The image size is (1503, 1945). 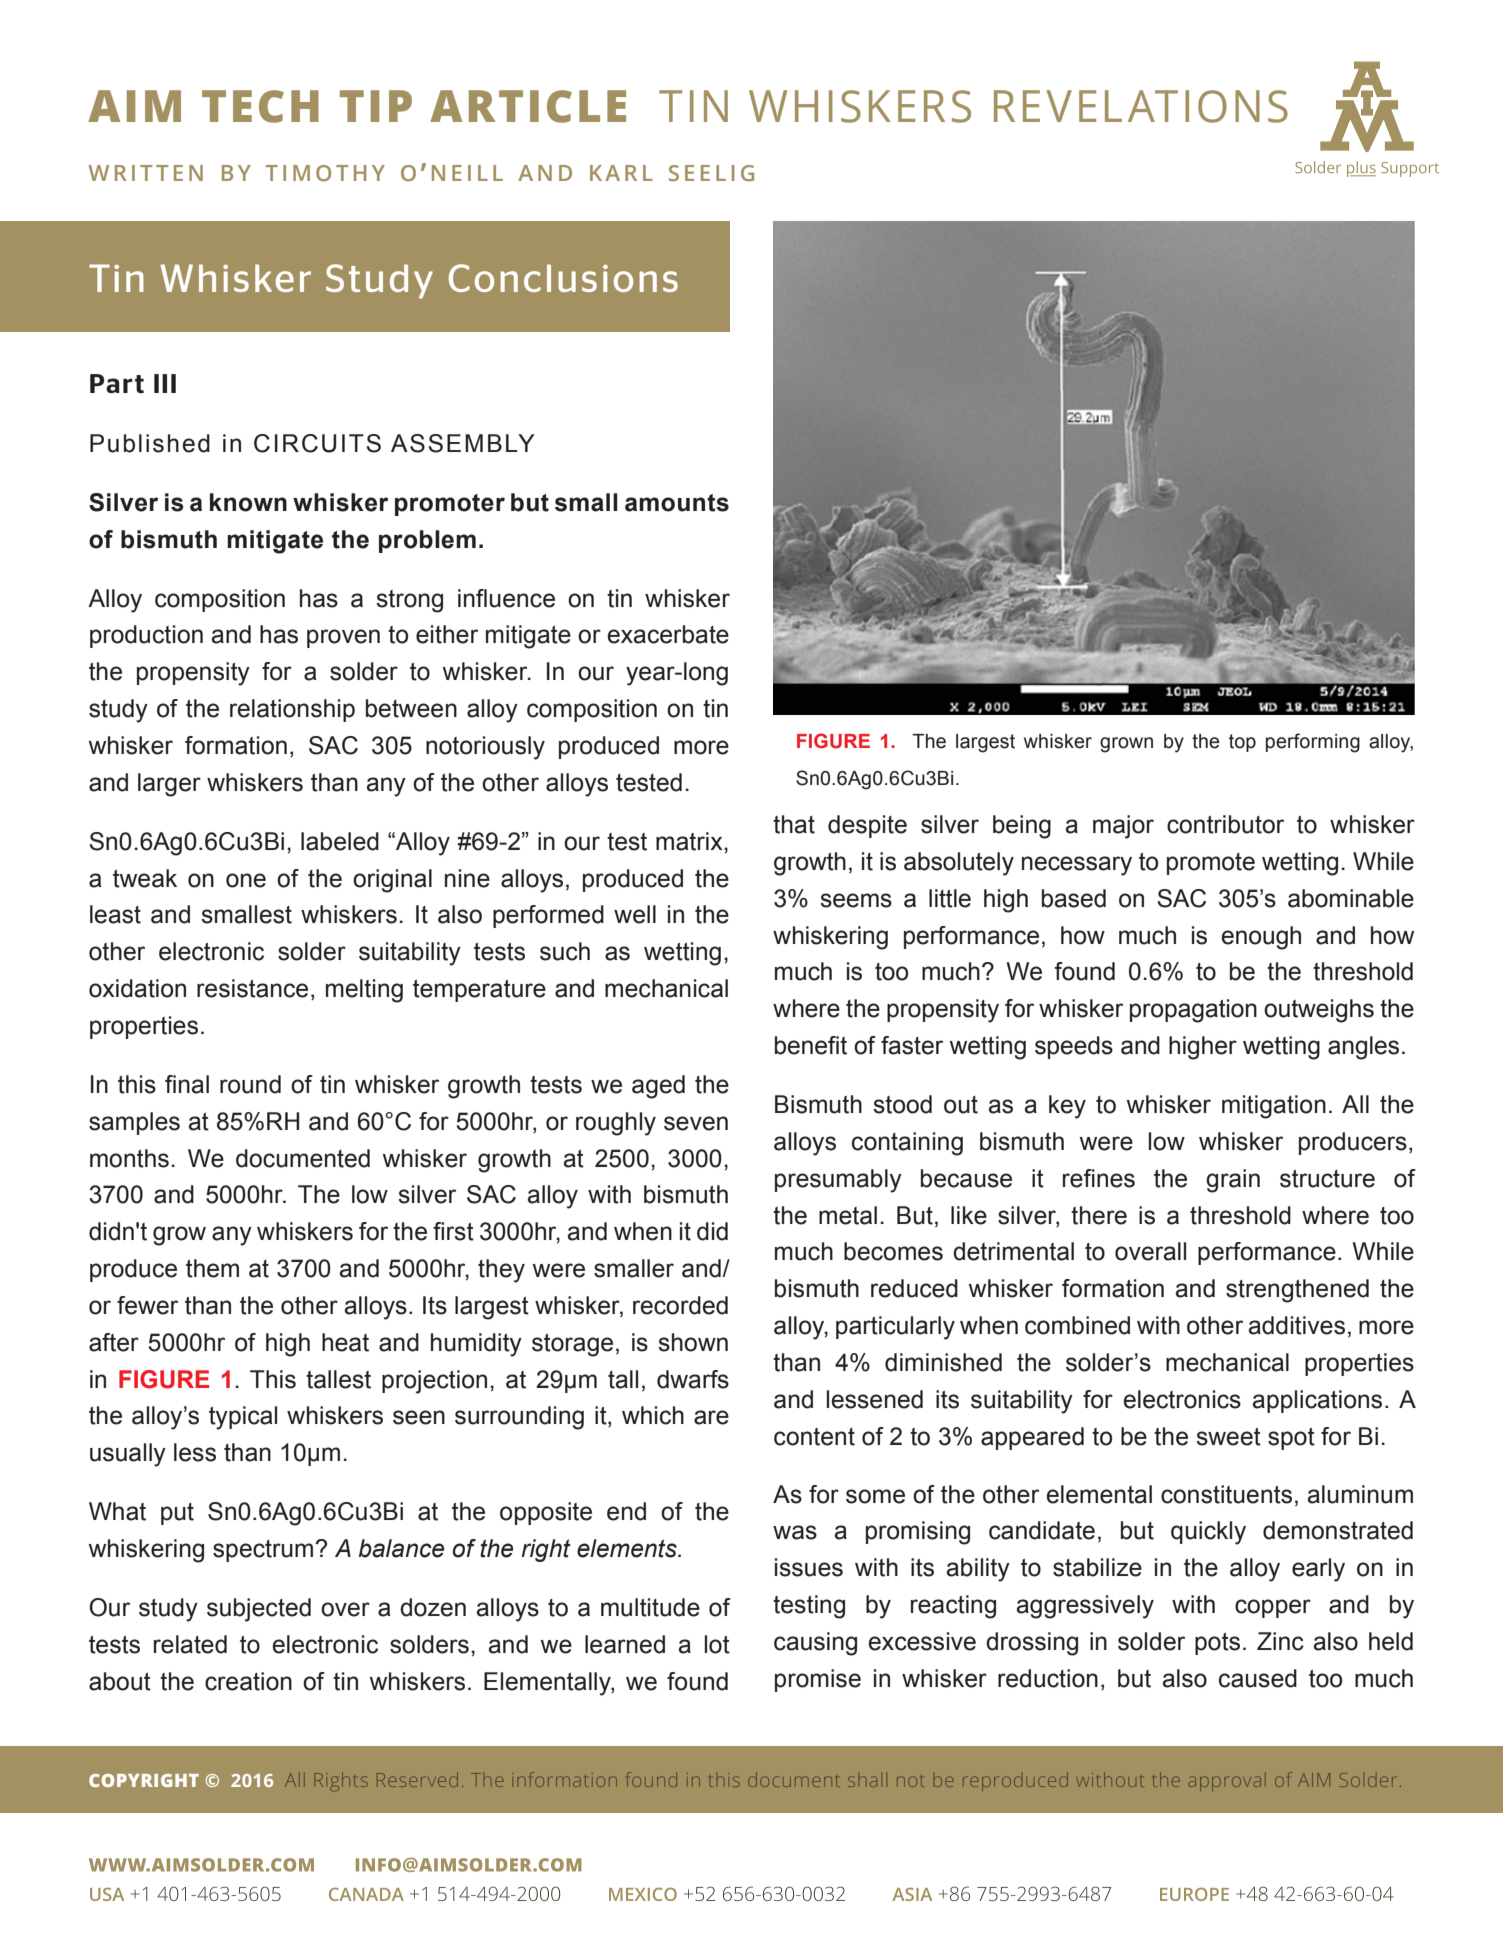 What do you see at coordinates (838, 1181) in the screenshot?
I see `presumably` at bounding box center [838, 1181].
